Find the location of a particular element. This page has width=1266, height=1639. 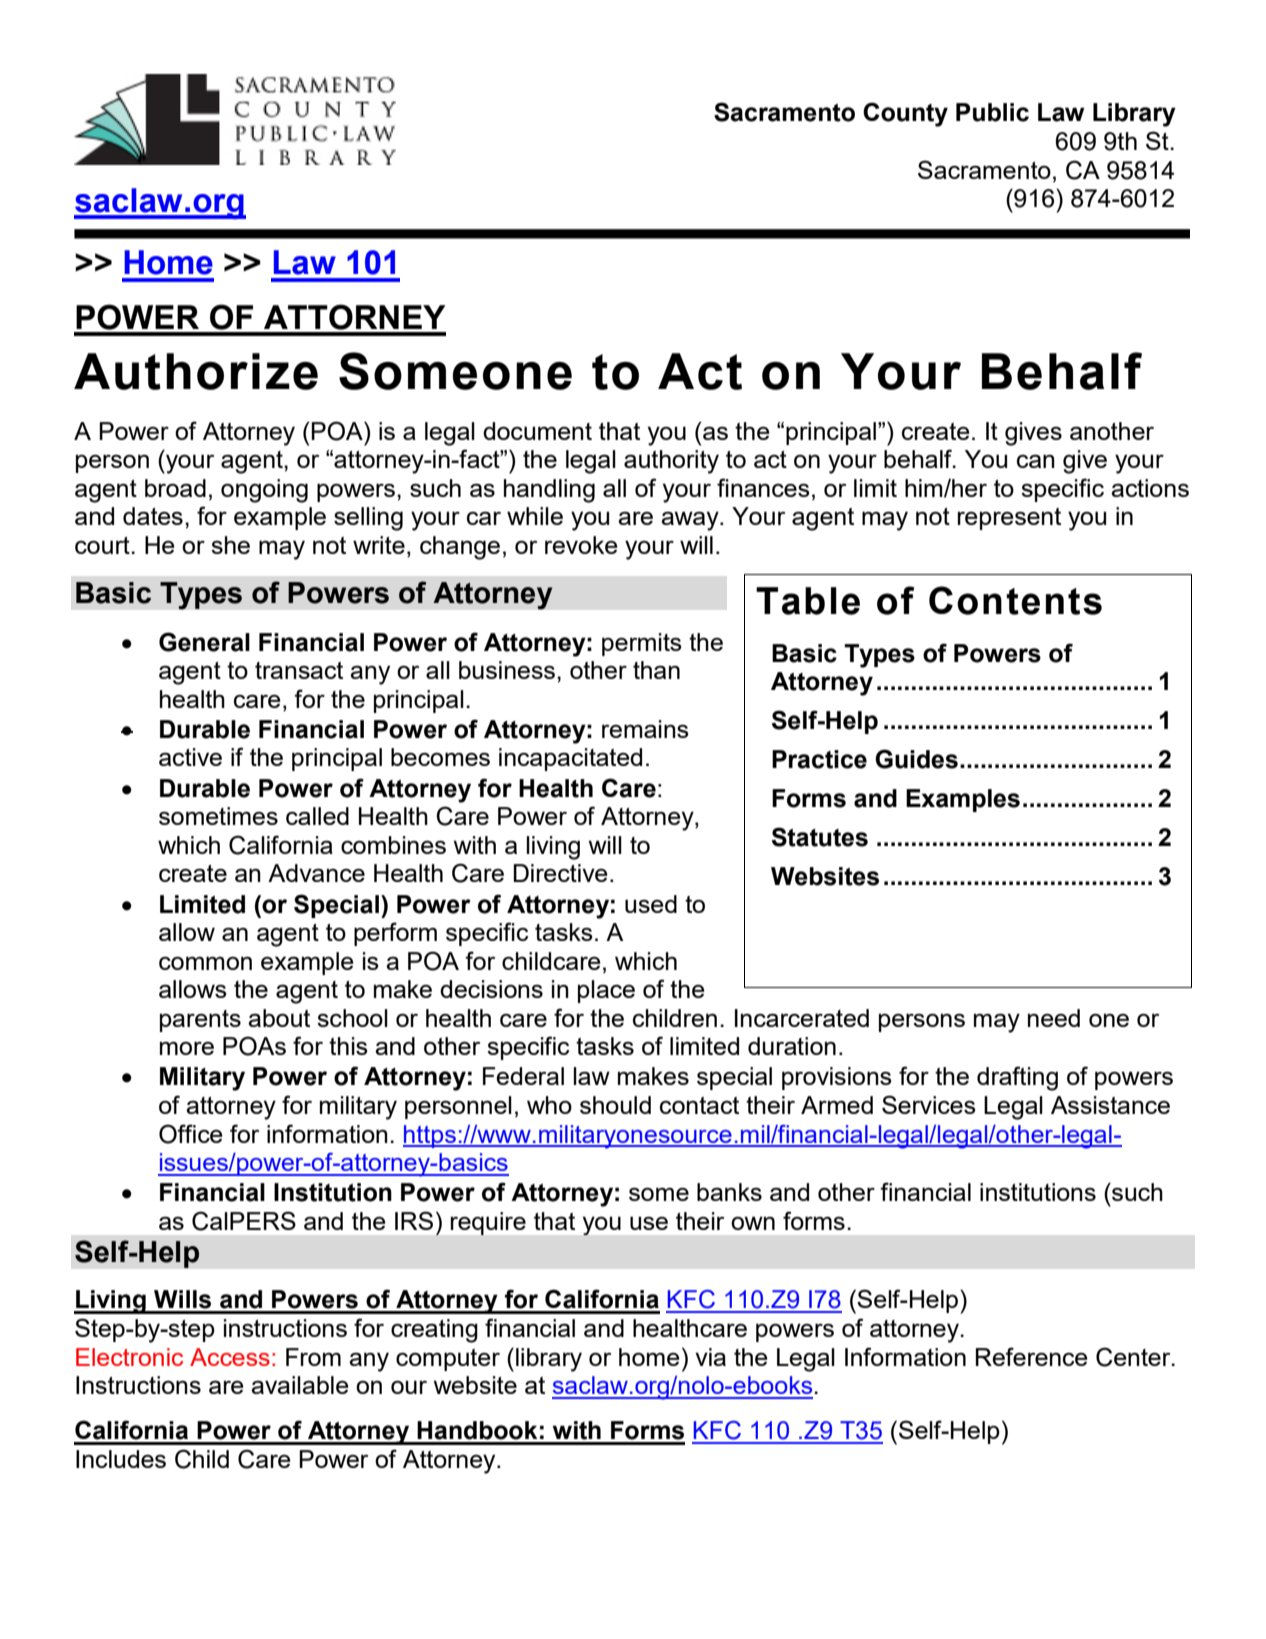

incapacitated is located at coordinates (570, 759).
